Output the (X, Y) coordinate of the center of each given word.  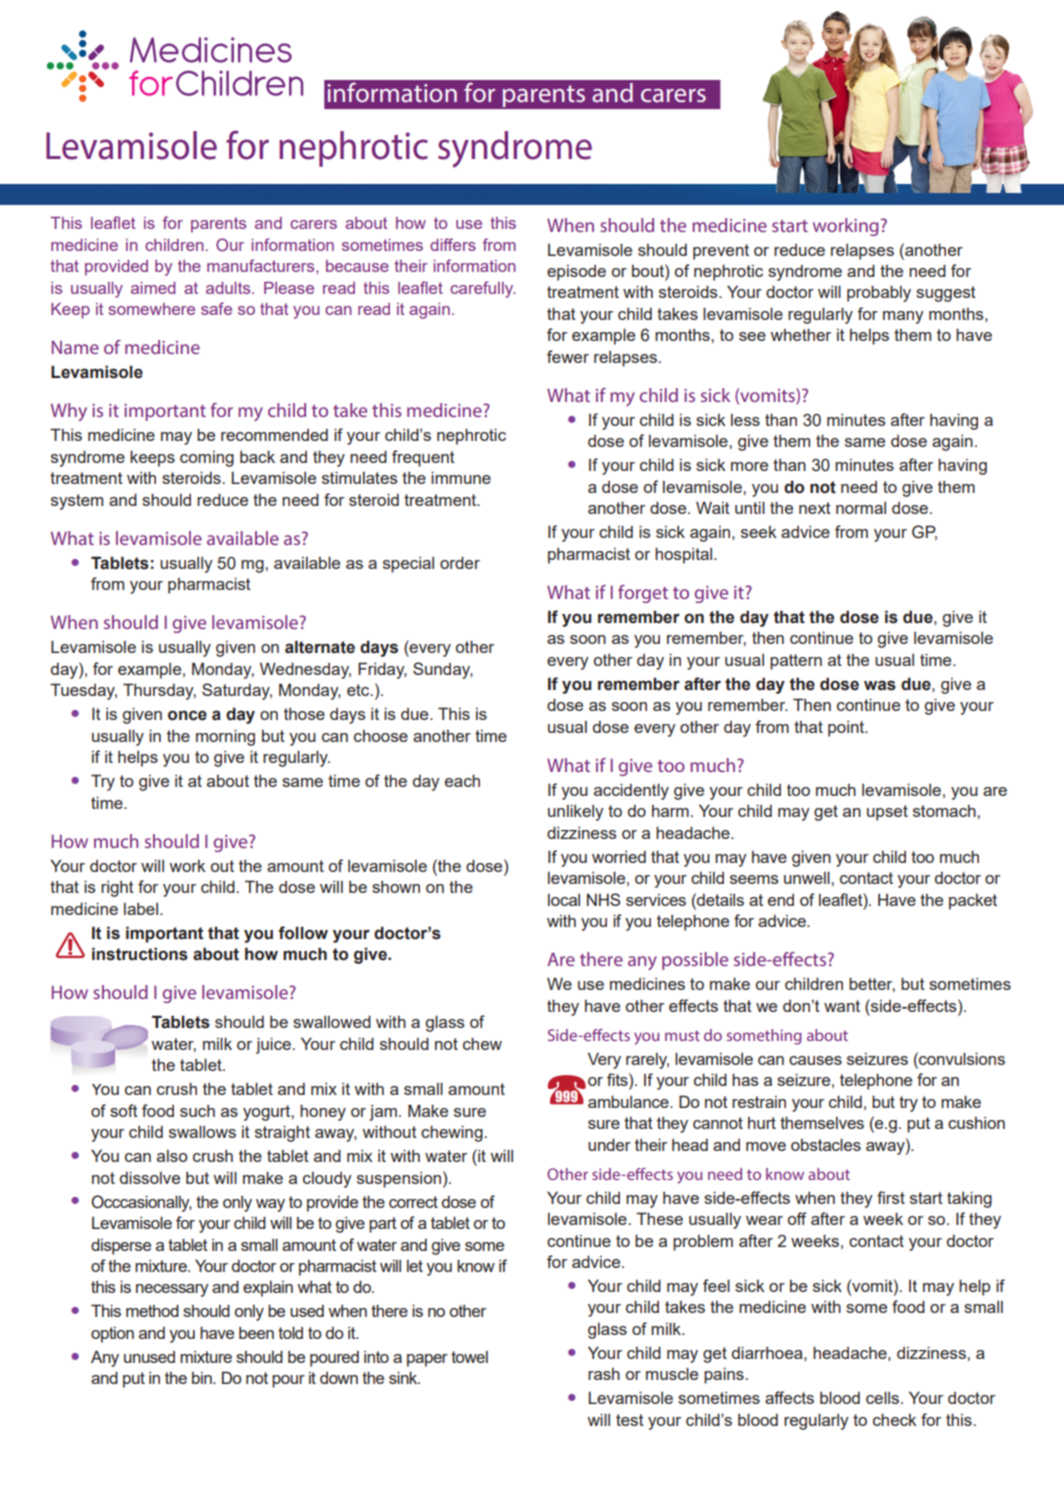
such (197, 1111)
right (117, 889)
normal (861, 508)
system (77, 502)
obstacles (826, 1144)
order (460, 562)
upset (887, 813)
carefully (483, 289)
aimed (153, 288)
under (609, 1144)
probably (879, 293)
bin (203, 1378)
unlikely (576, 812)
